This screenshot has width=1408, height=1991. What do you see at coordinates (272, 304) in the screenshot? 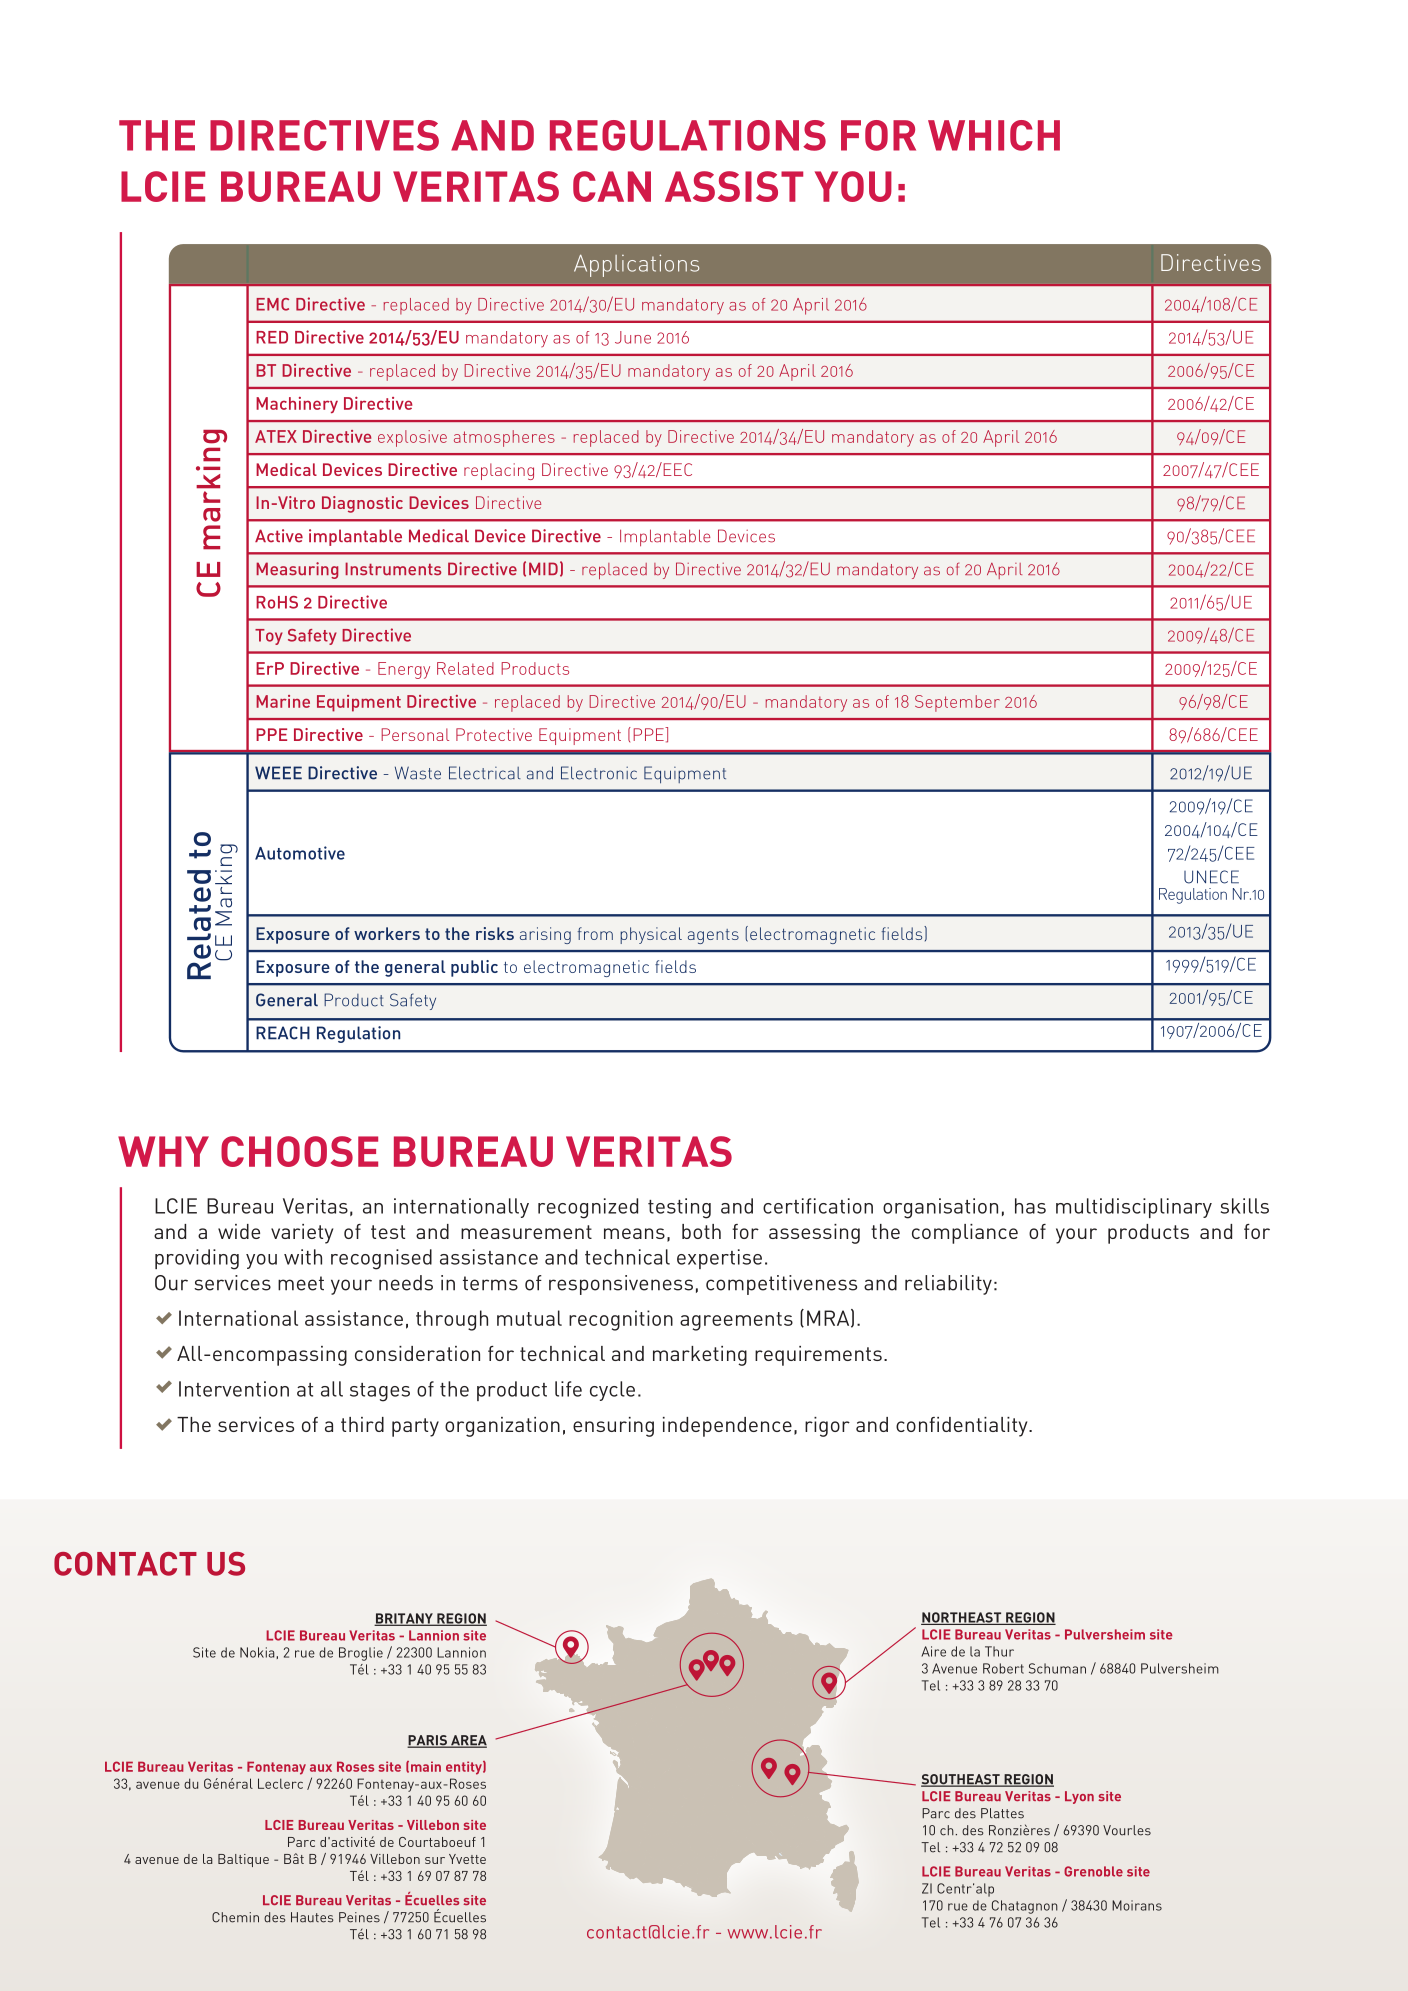
I see `EMC` at bounding box center [272, 304].
